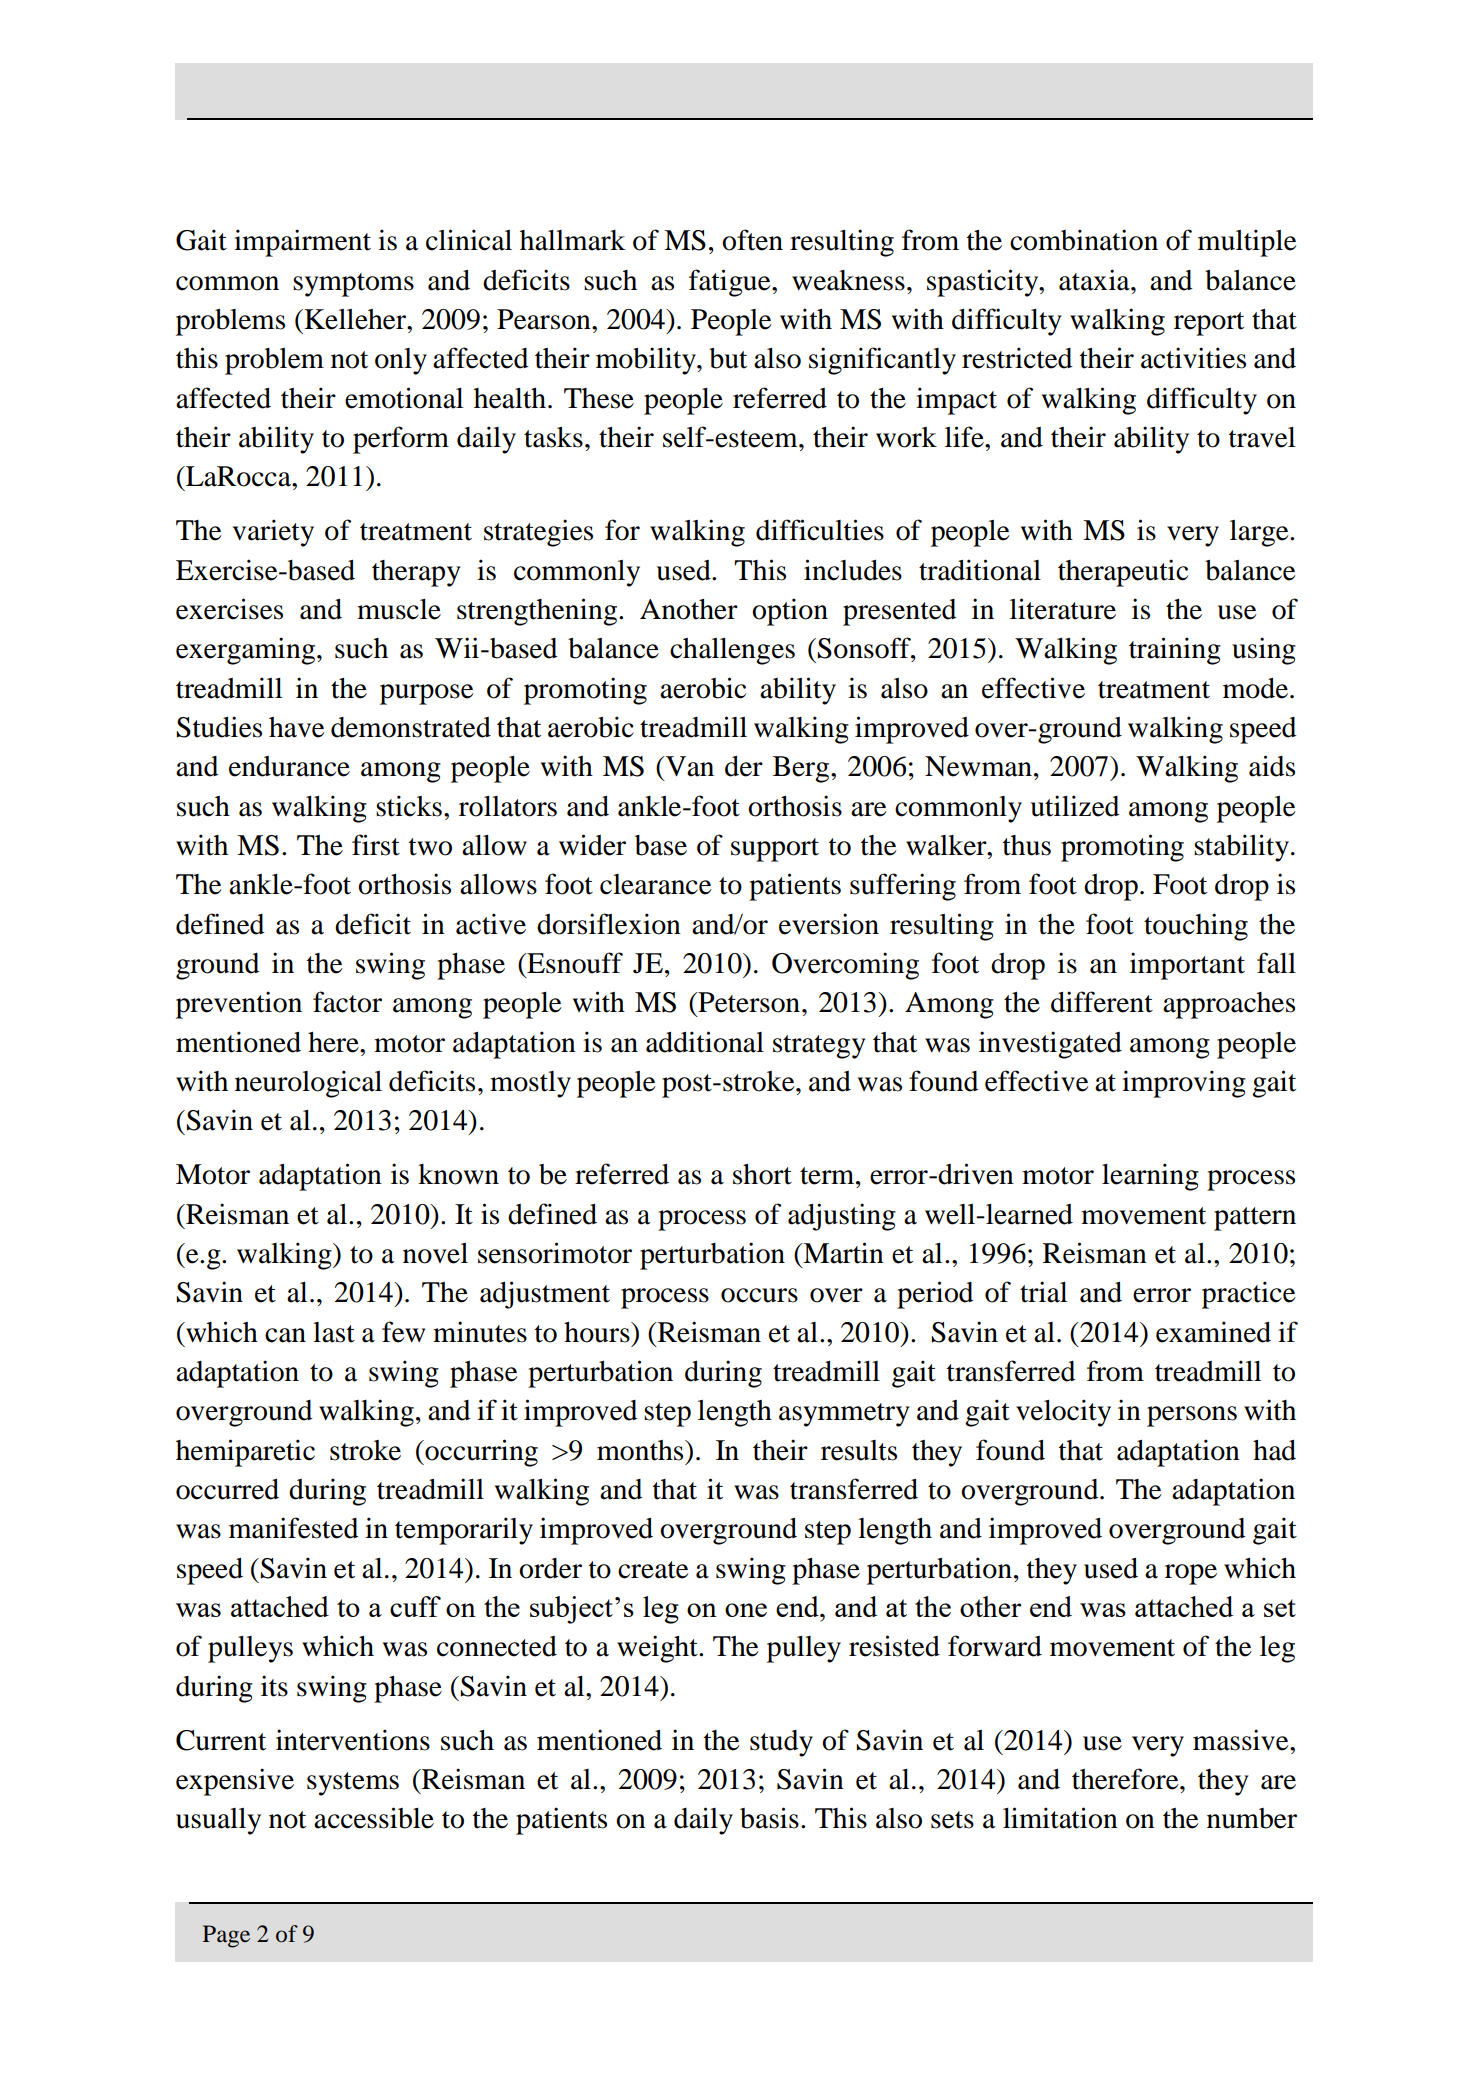 The image size is (1475, 2086). What do you see at coordinates (1213, 1332) in the image?
I see `examined` at bounding box center [1213, 1332].
